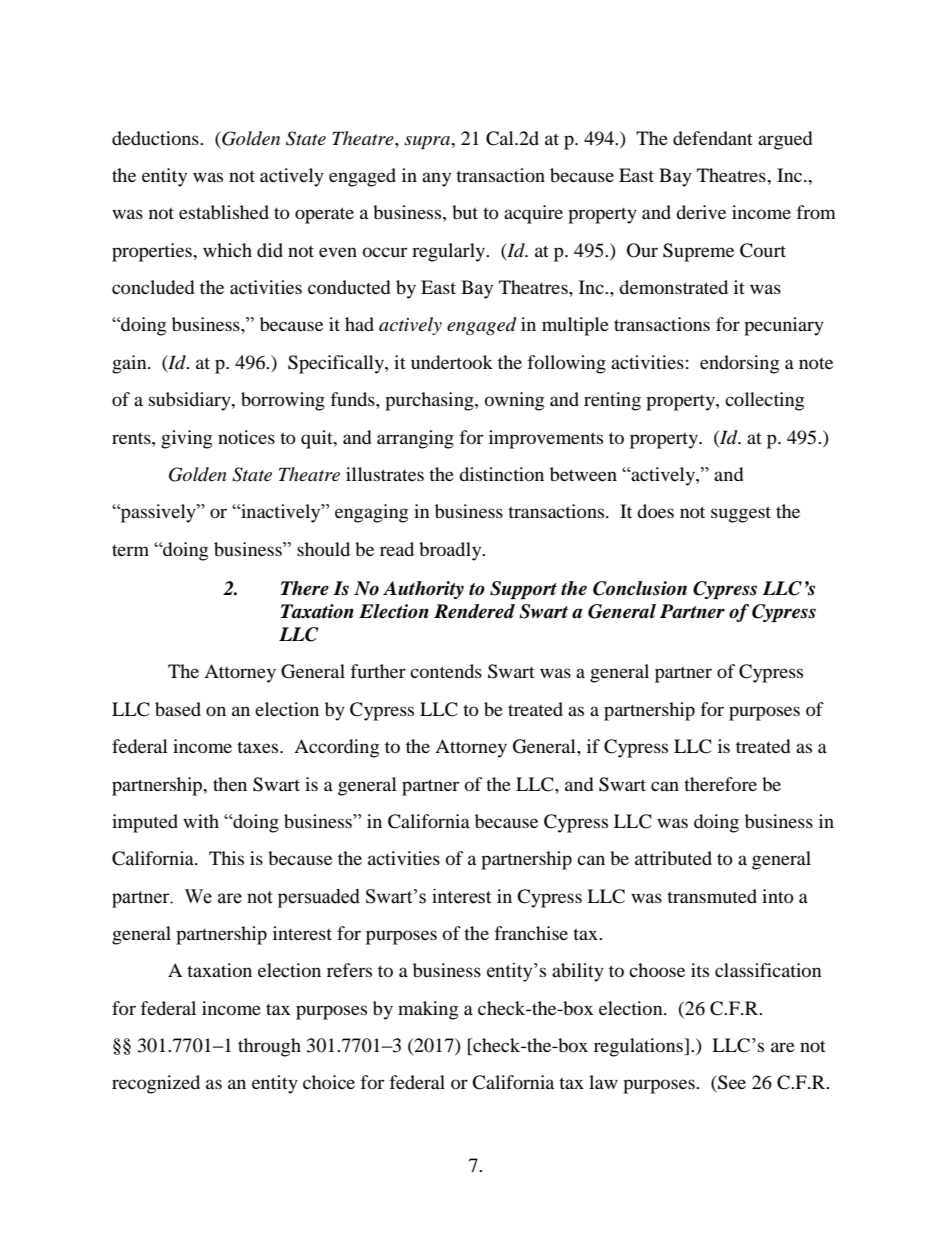 Image resolution: width=952 pixels, height=1233 pixels. Describe the element at coordinates (201, 821) in the page. I see `with` at that location.
